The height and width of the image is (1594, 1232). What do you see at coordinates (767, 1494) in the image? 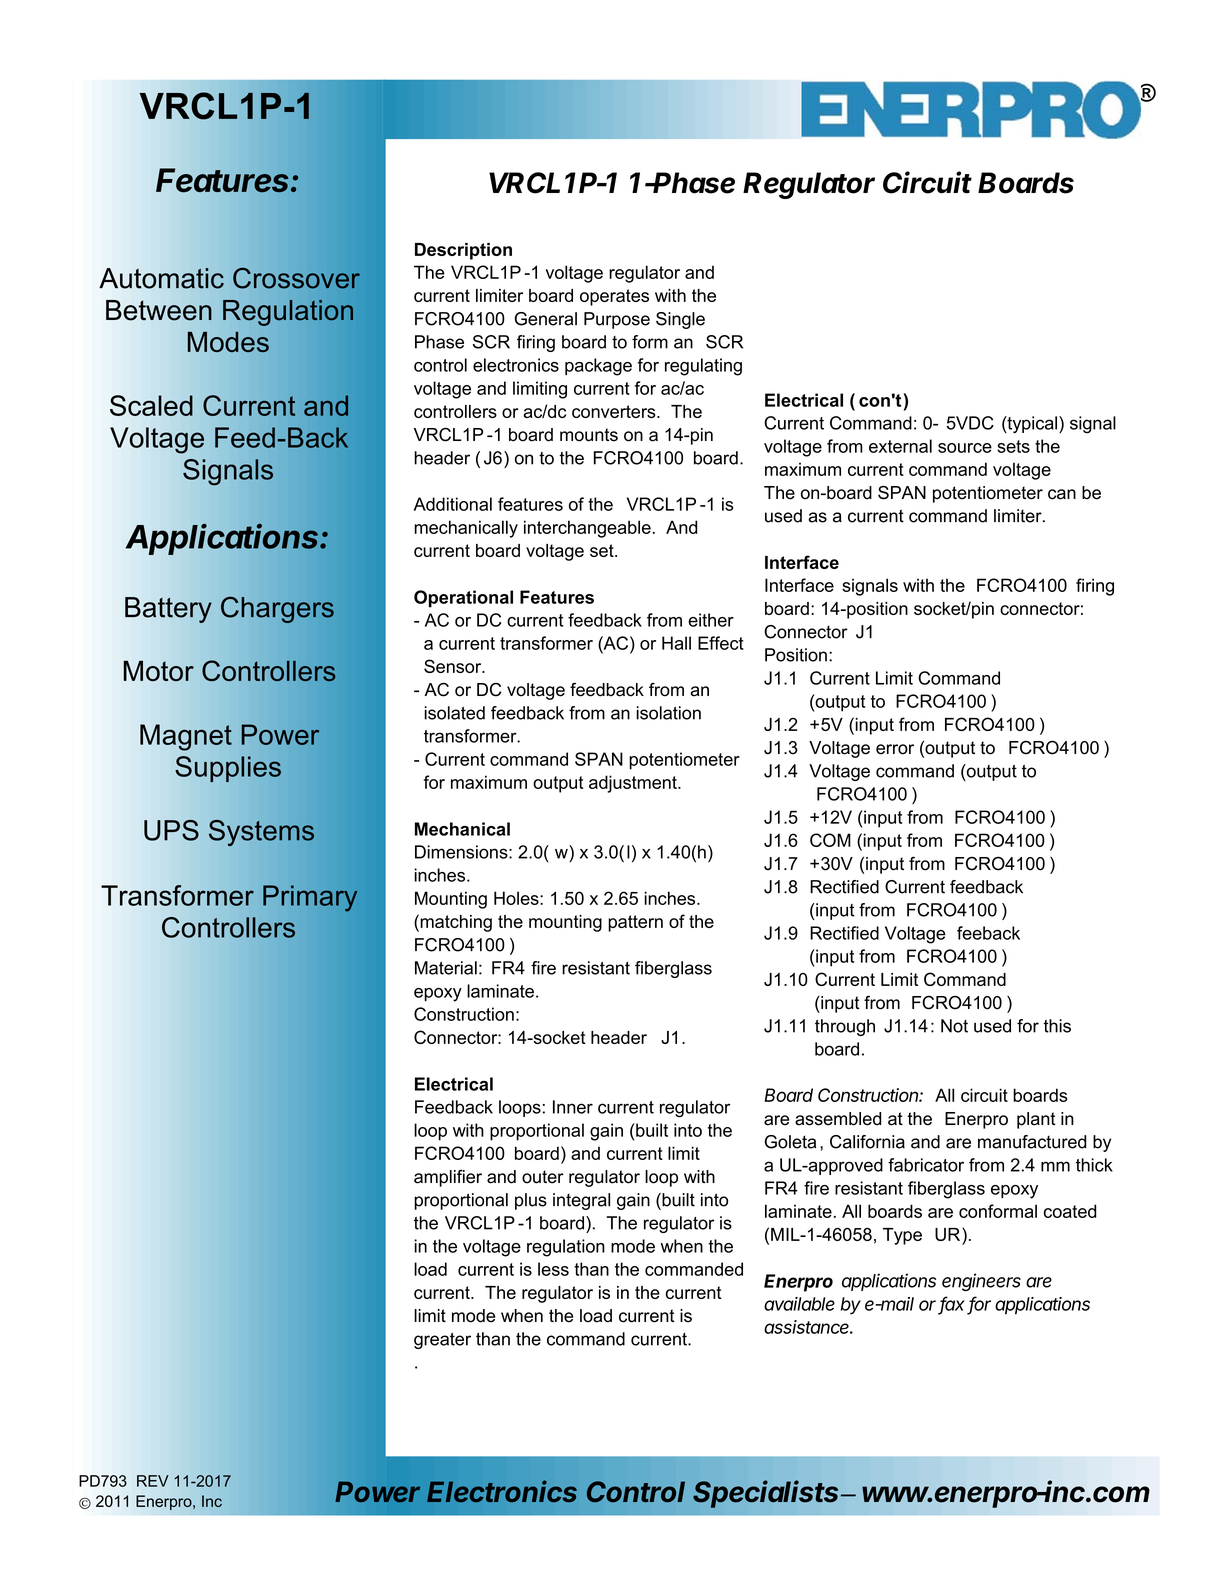
I see `Specialists` at bounding box center [767, 1494].
